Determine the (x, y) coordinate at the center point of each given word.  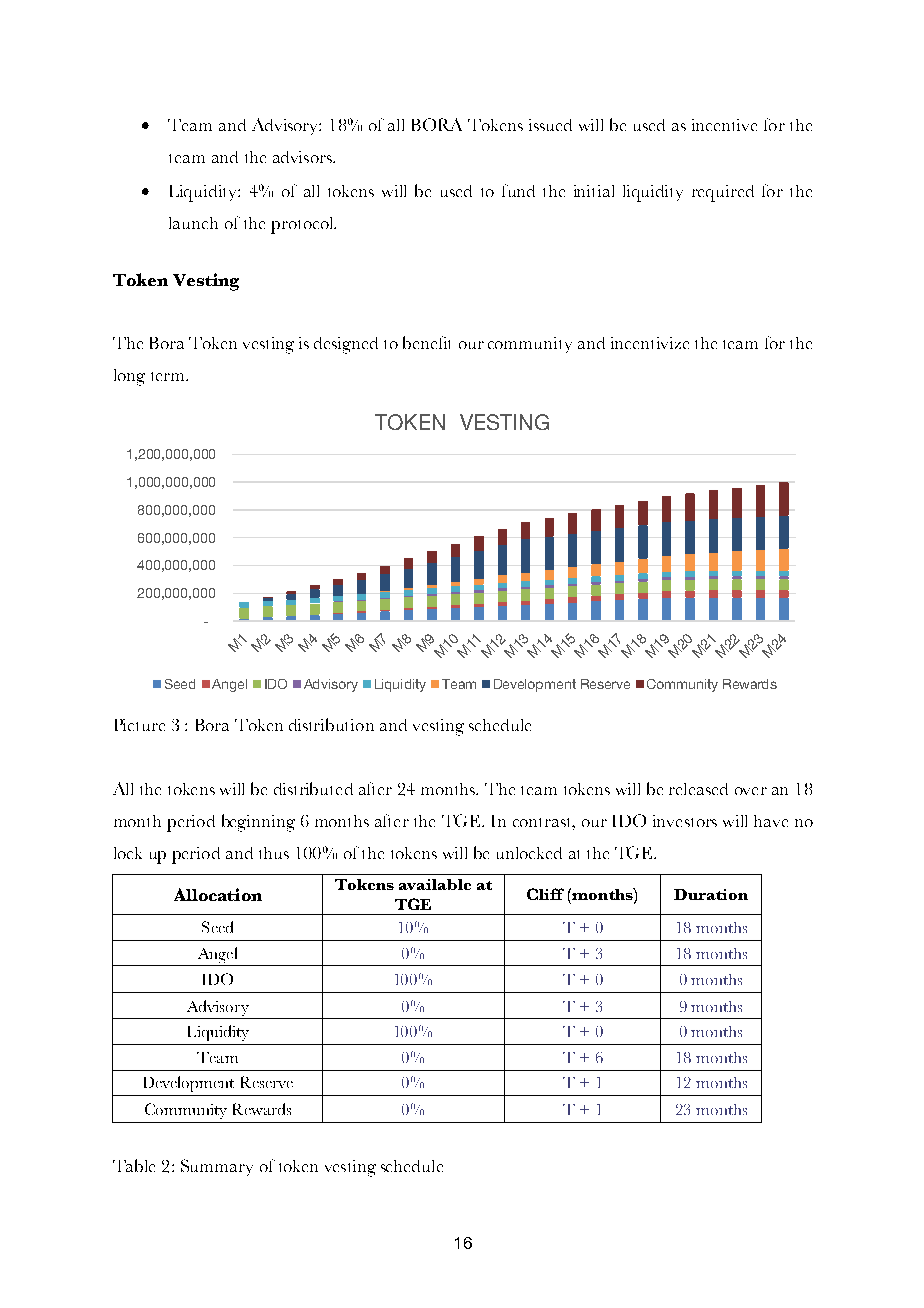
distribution (331, 724)
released (698, 789)
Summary (217, 1167)
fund (518, 190)
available (435, 884)
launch (193, 223)
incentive (724, 125)
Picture (140, 725)
